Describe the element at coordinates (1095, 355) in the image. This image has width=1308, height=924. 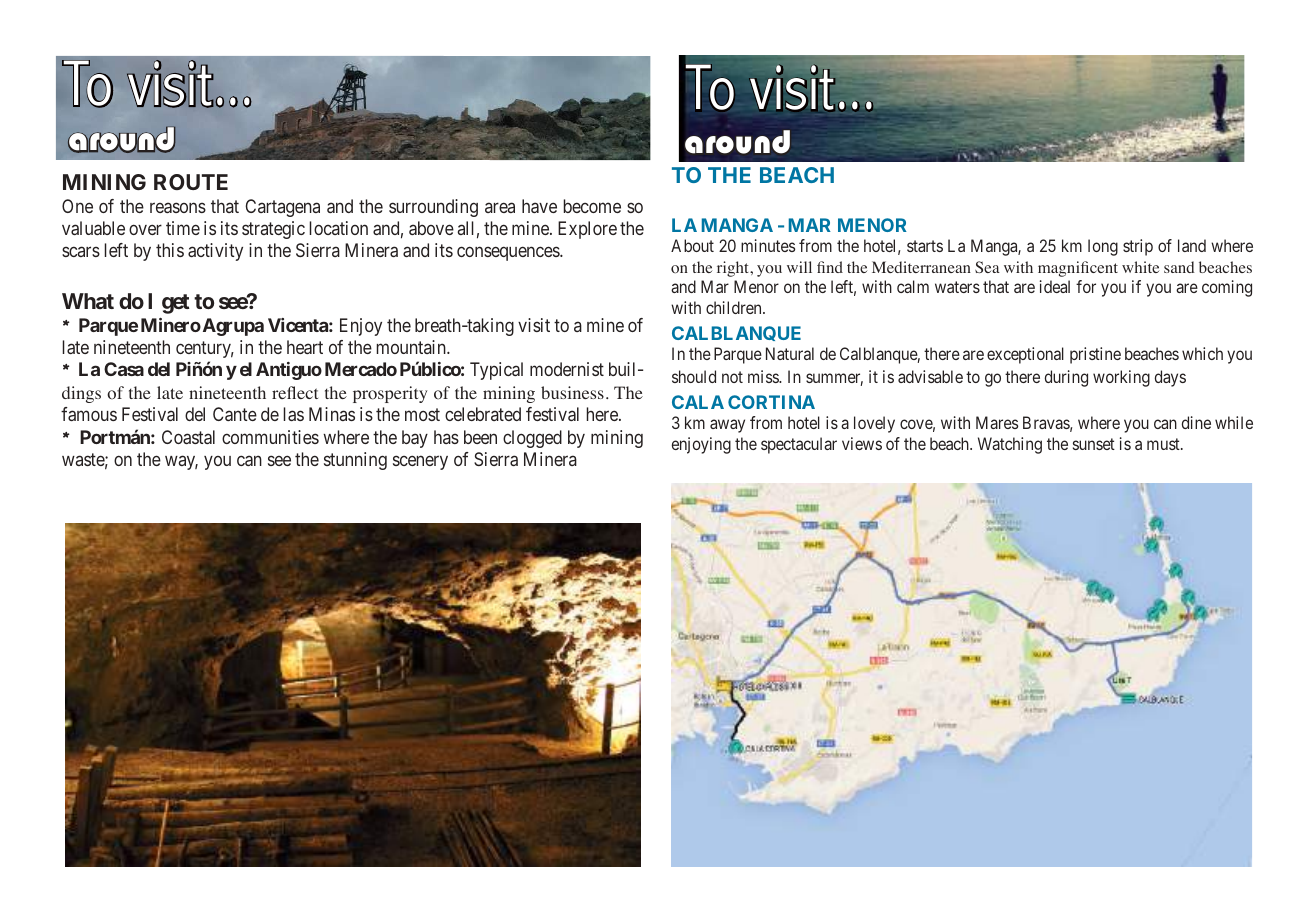
I see `pristine` at that location.
